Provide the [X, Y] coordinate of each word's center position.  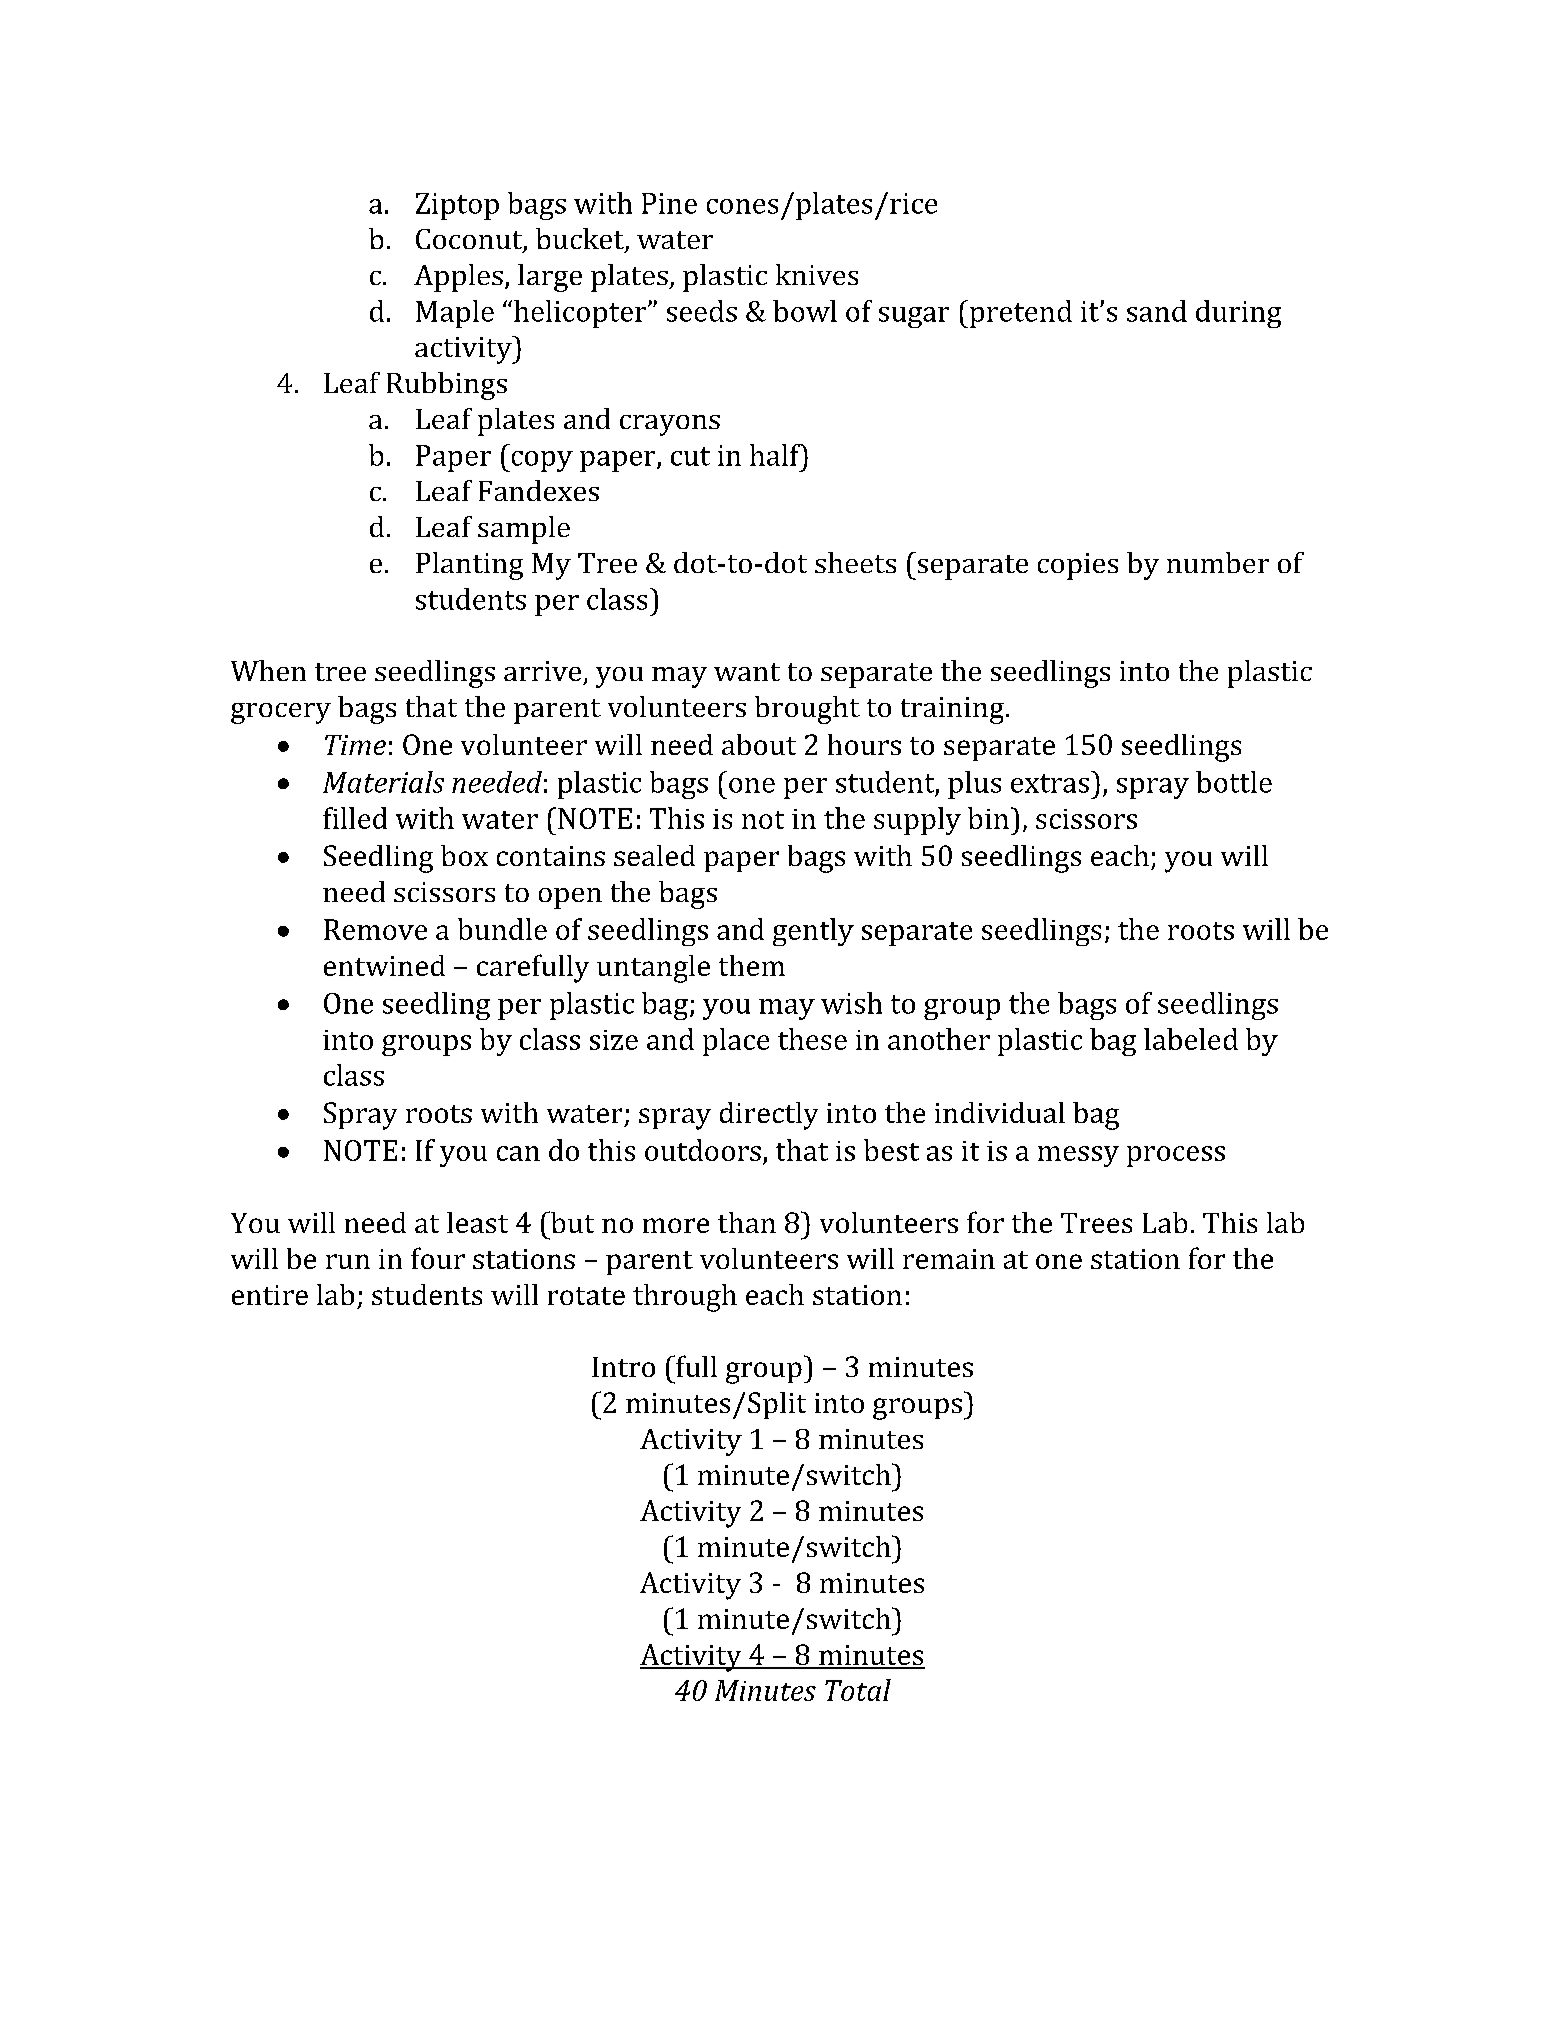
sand [1157, 311]
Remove [375, 929]
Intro [623, 1367]
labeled [1191, 1039]
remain [949, 1259]
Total [858, 1690]
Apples [458, 278]
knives [817, 274]
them [752, 965]
